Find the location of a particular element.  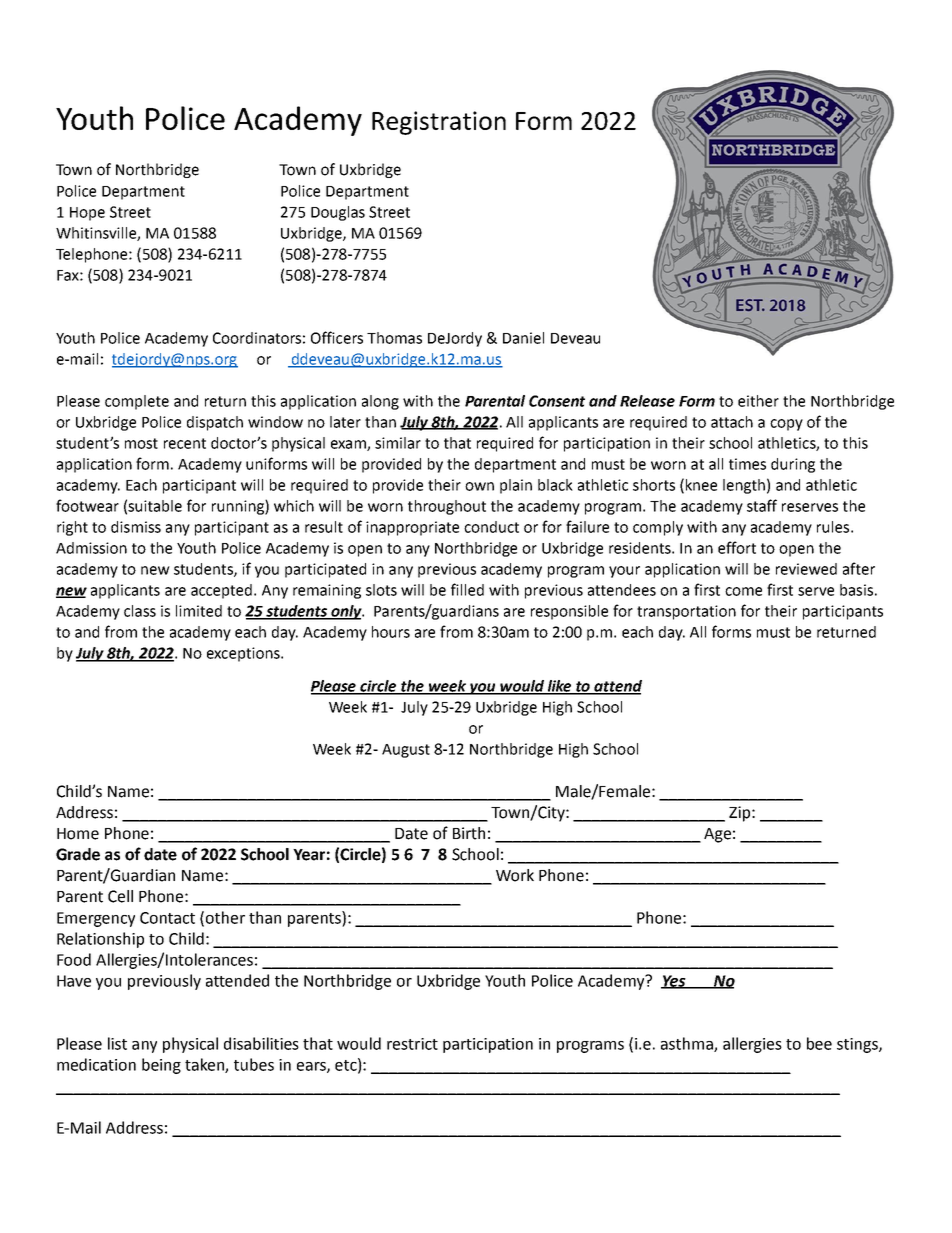

Registration is located at coordinates (439, 123).
